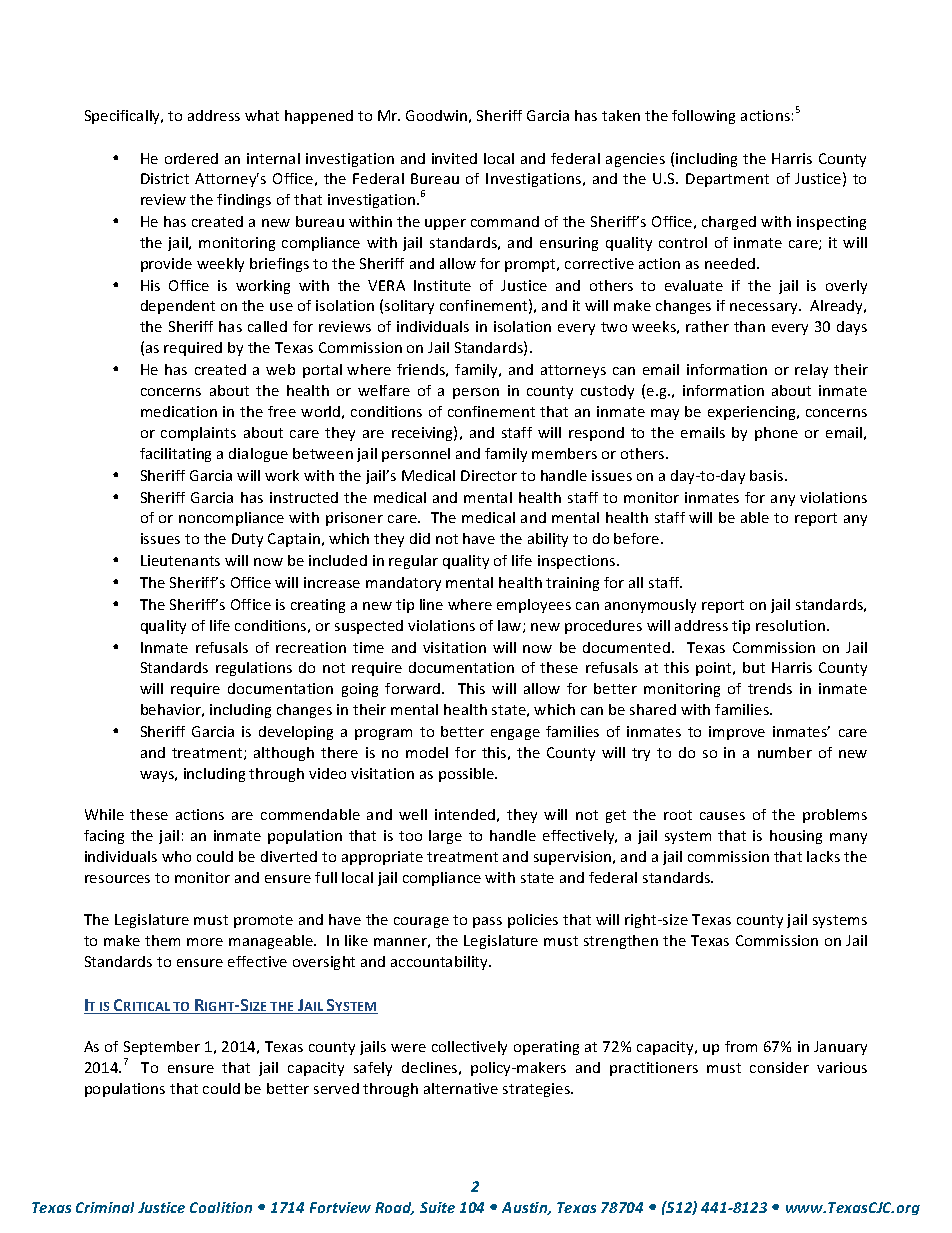 The width and height of the screenshot is (952, 1233). What do you see at coordinates (413, 814) in the screenshot?
I see `well` at bounding box center [413, 814].
